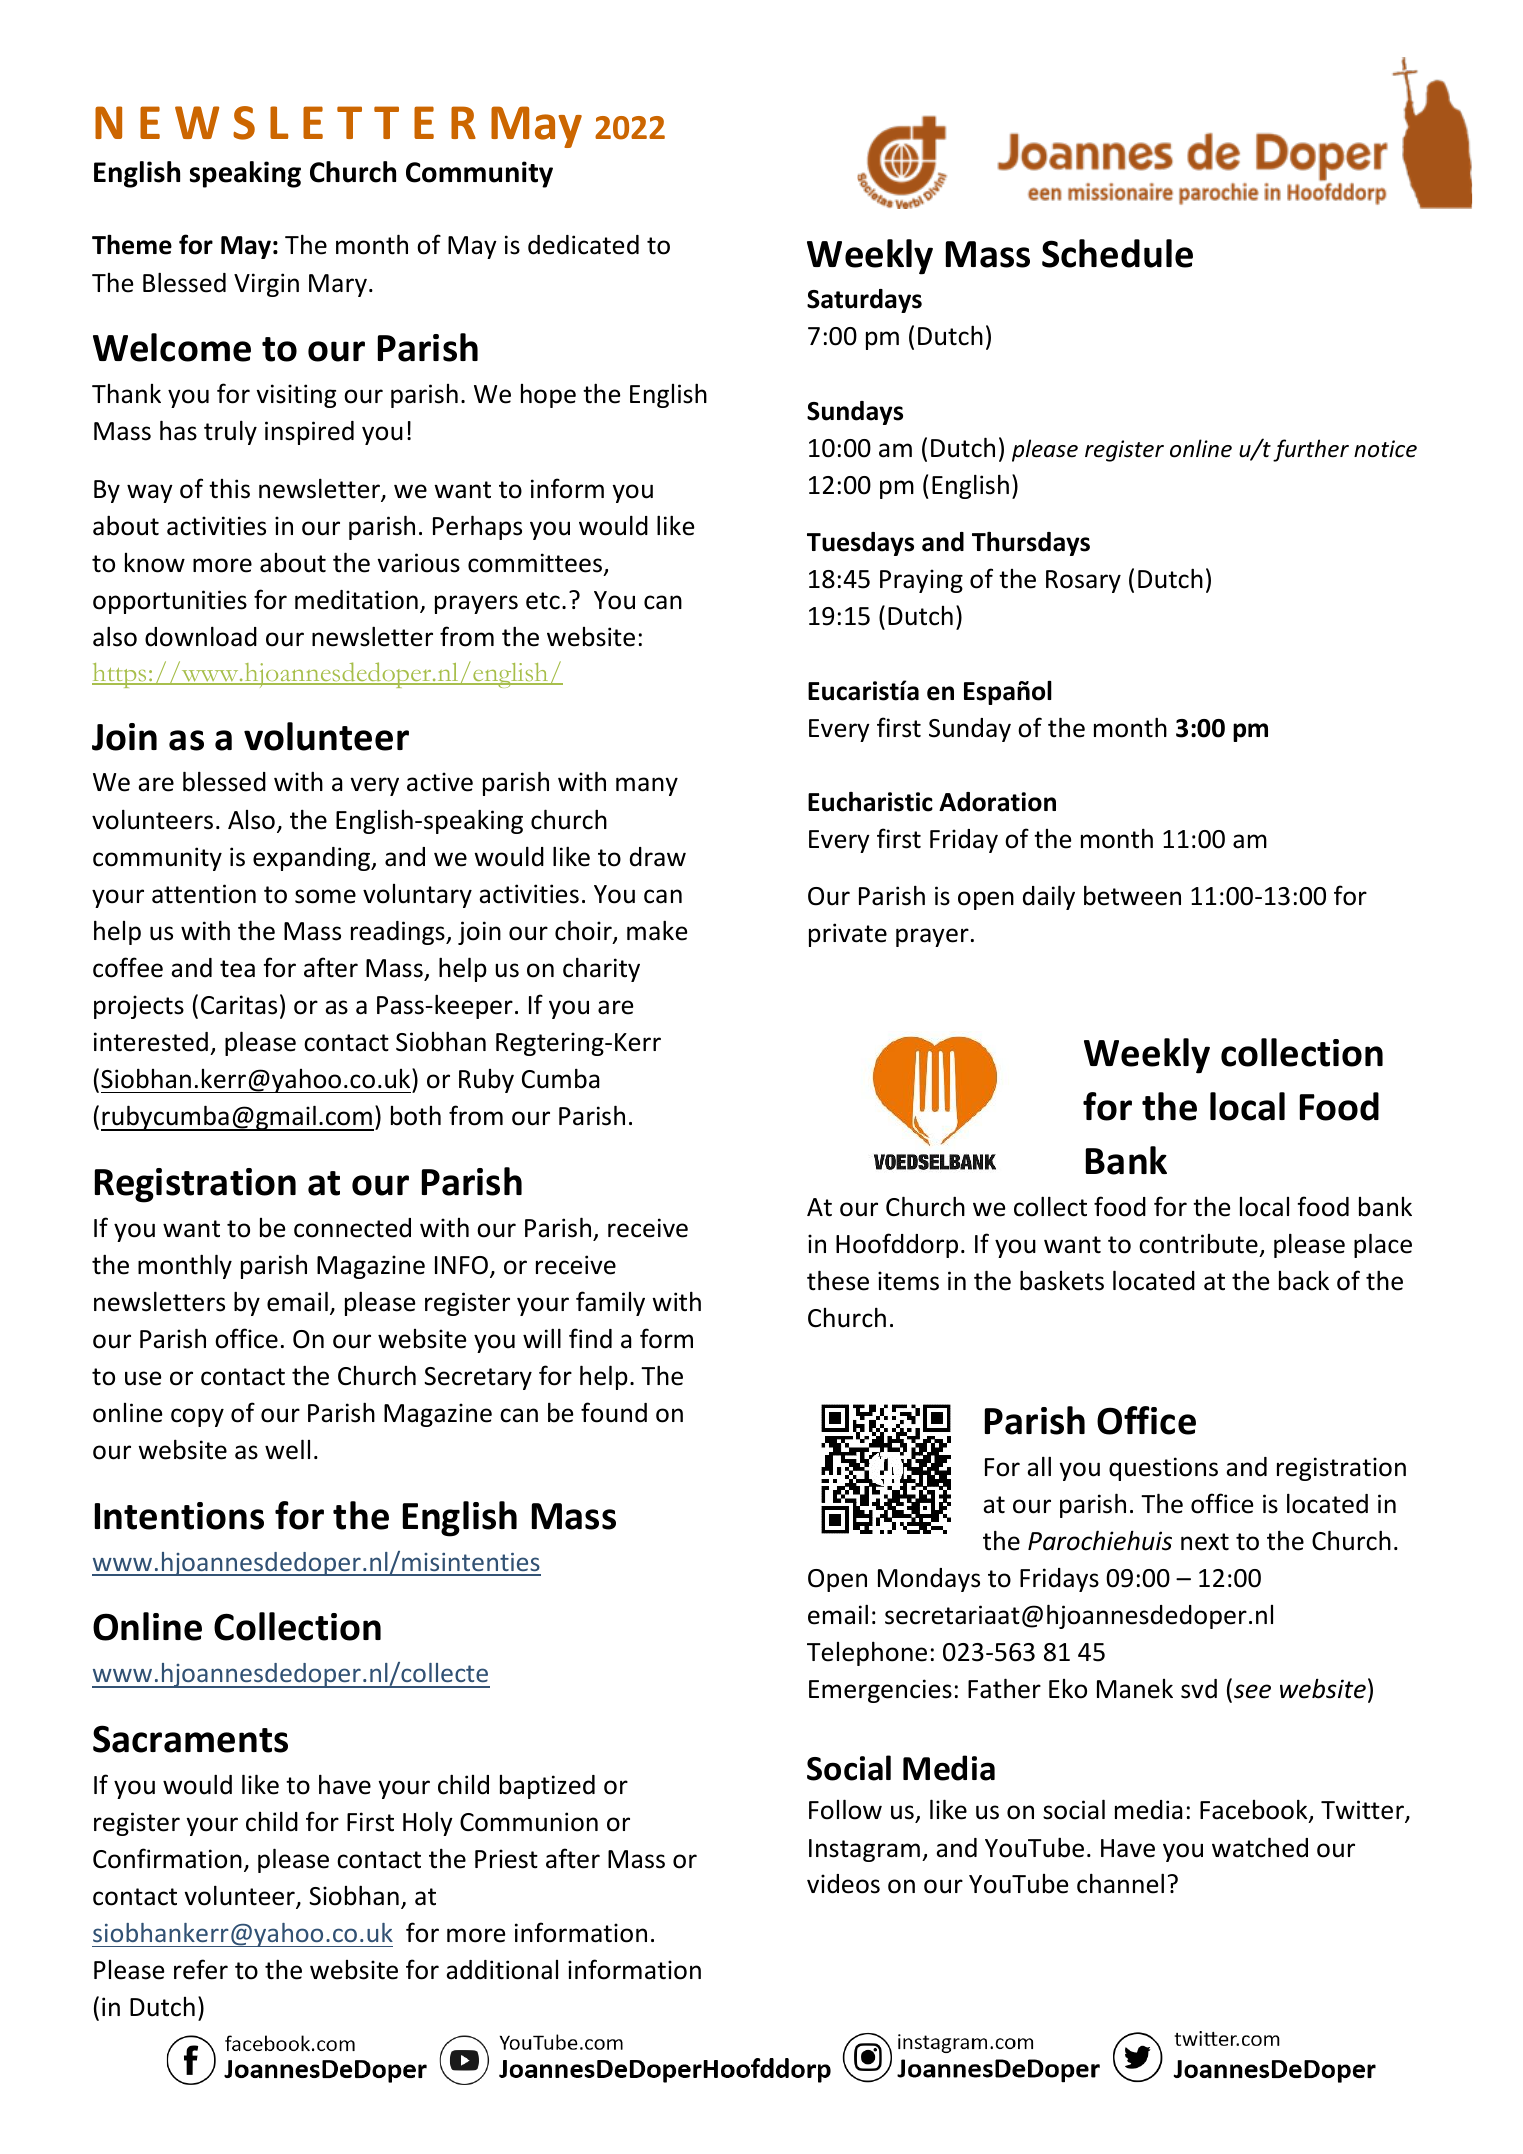  Describe the element at coordinates (658, 857) in the document. I see `draw` at that location.
